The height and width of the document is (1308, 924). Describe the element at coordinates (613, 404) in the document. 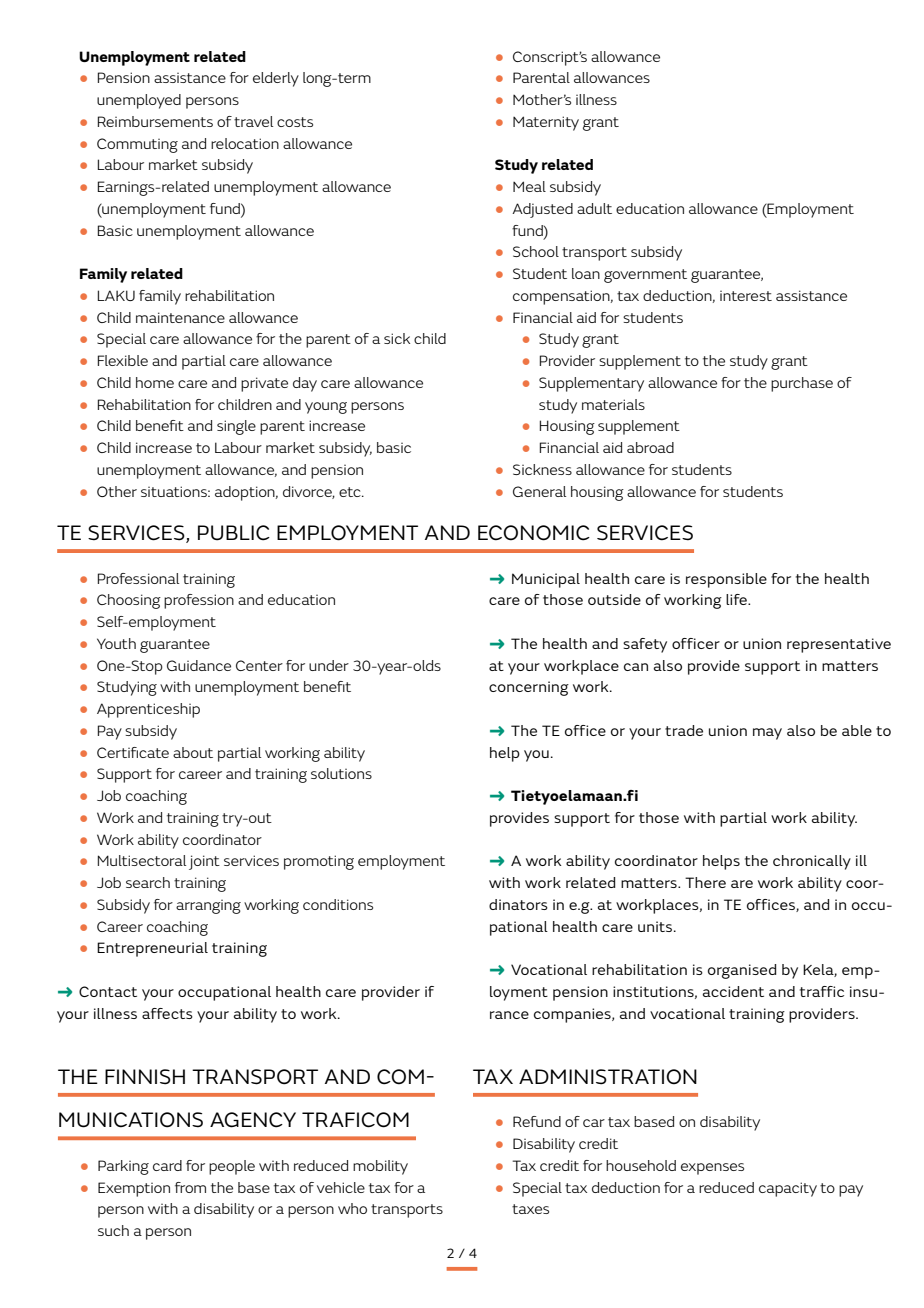

I see `materials` at that location.
